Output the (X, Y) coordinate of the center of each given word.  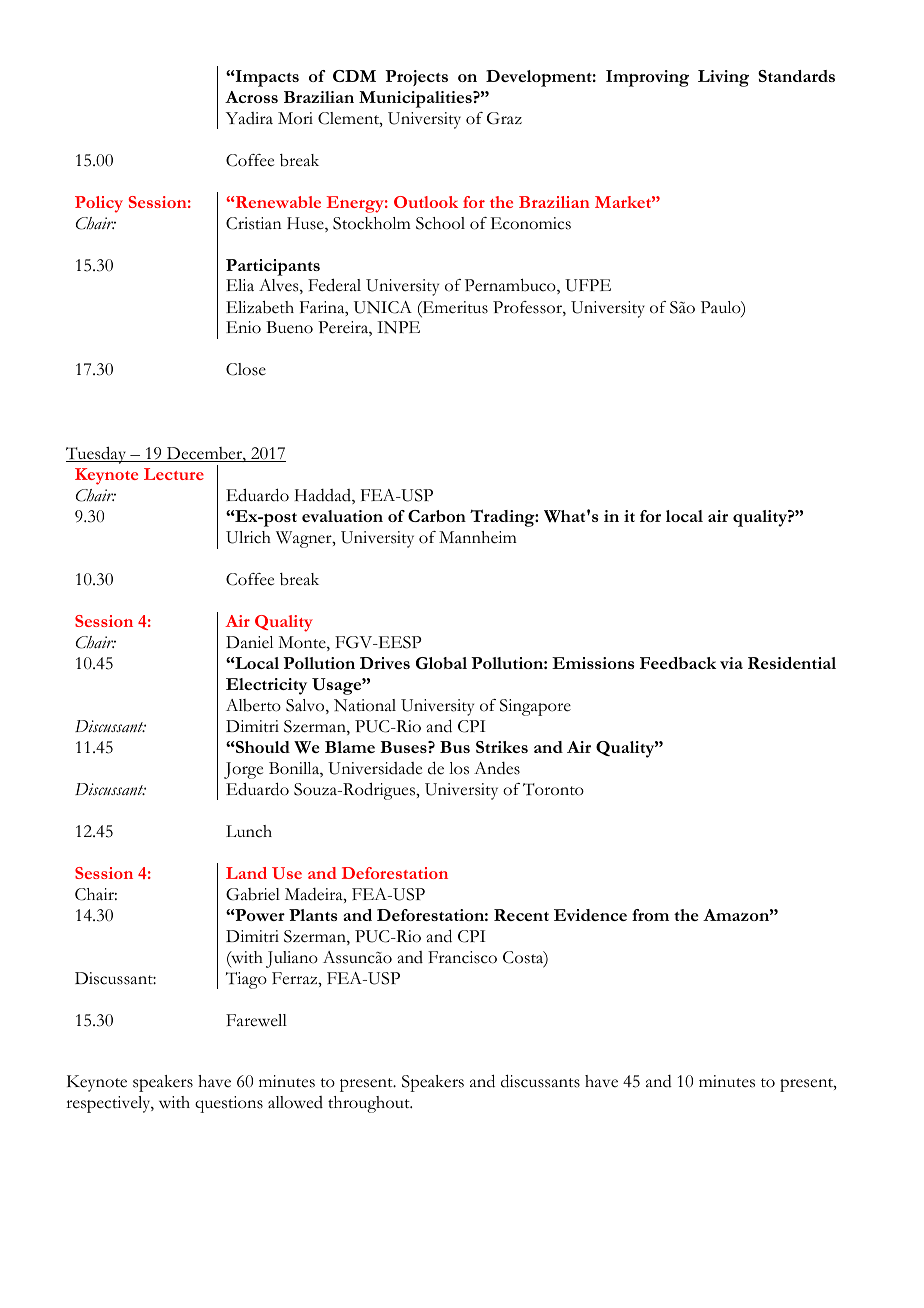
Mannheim (478, 537)
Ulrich (248, 537)
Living (723, 78)
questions (229, 1104)
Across (251, 97)
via (731, 663)
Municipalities (416, 99)
